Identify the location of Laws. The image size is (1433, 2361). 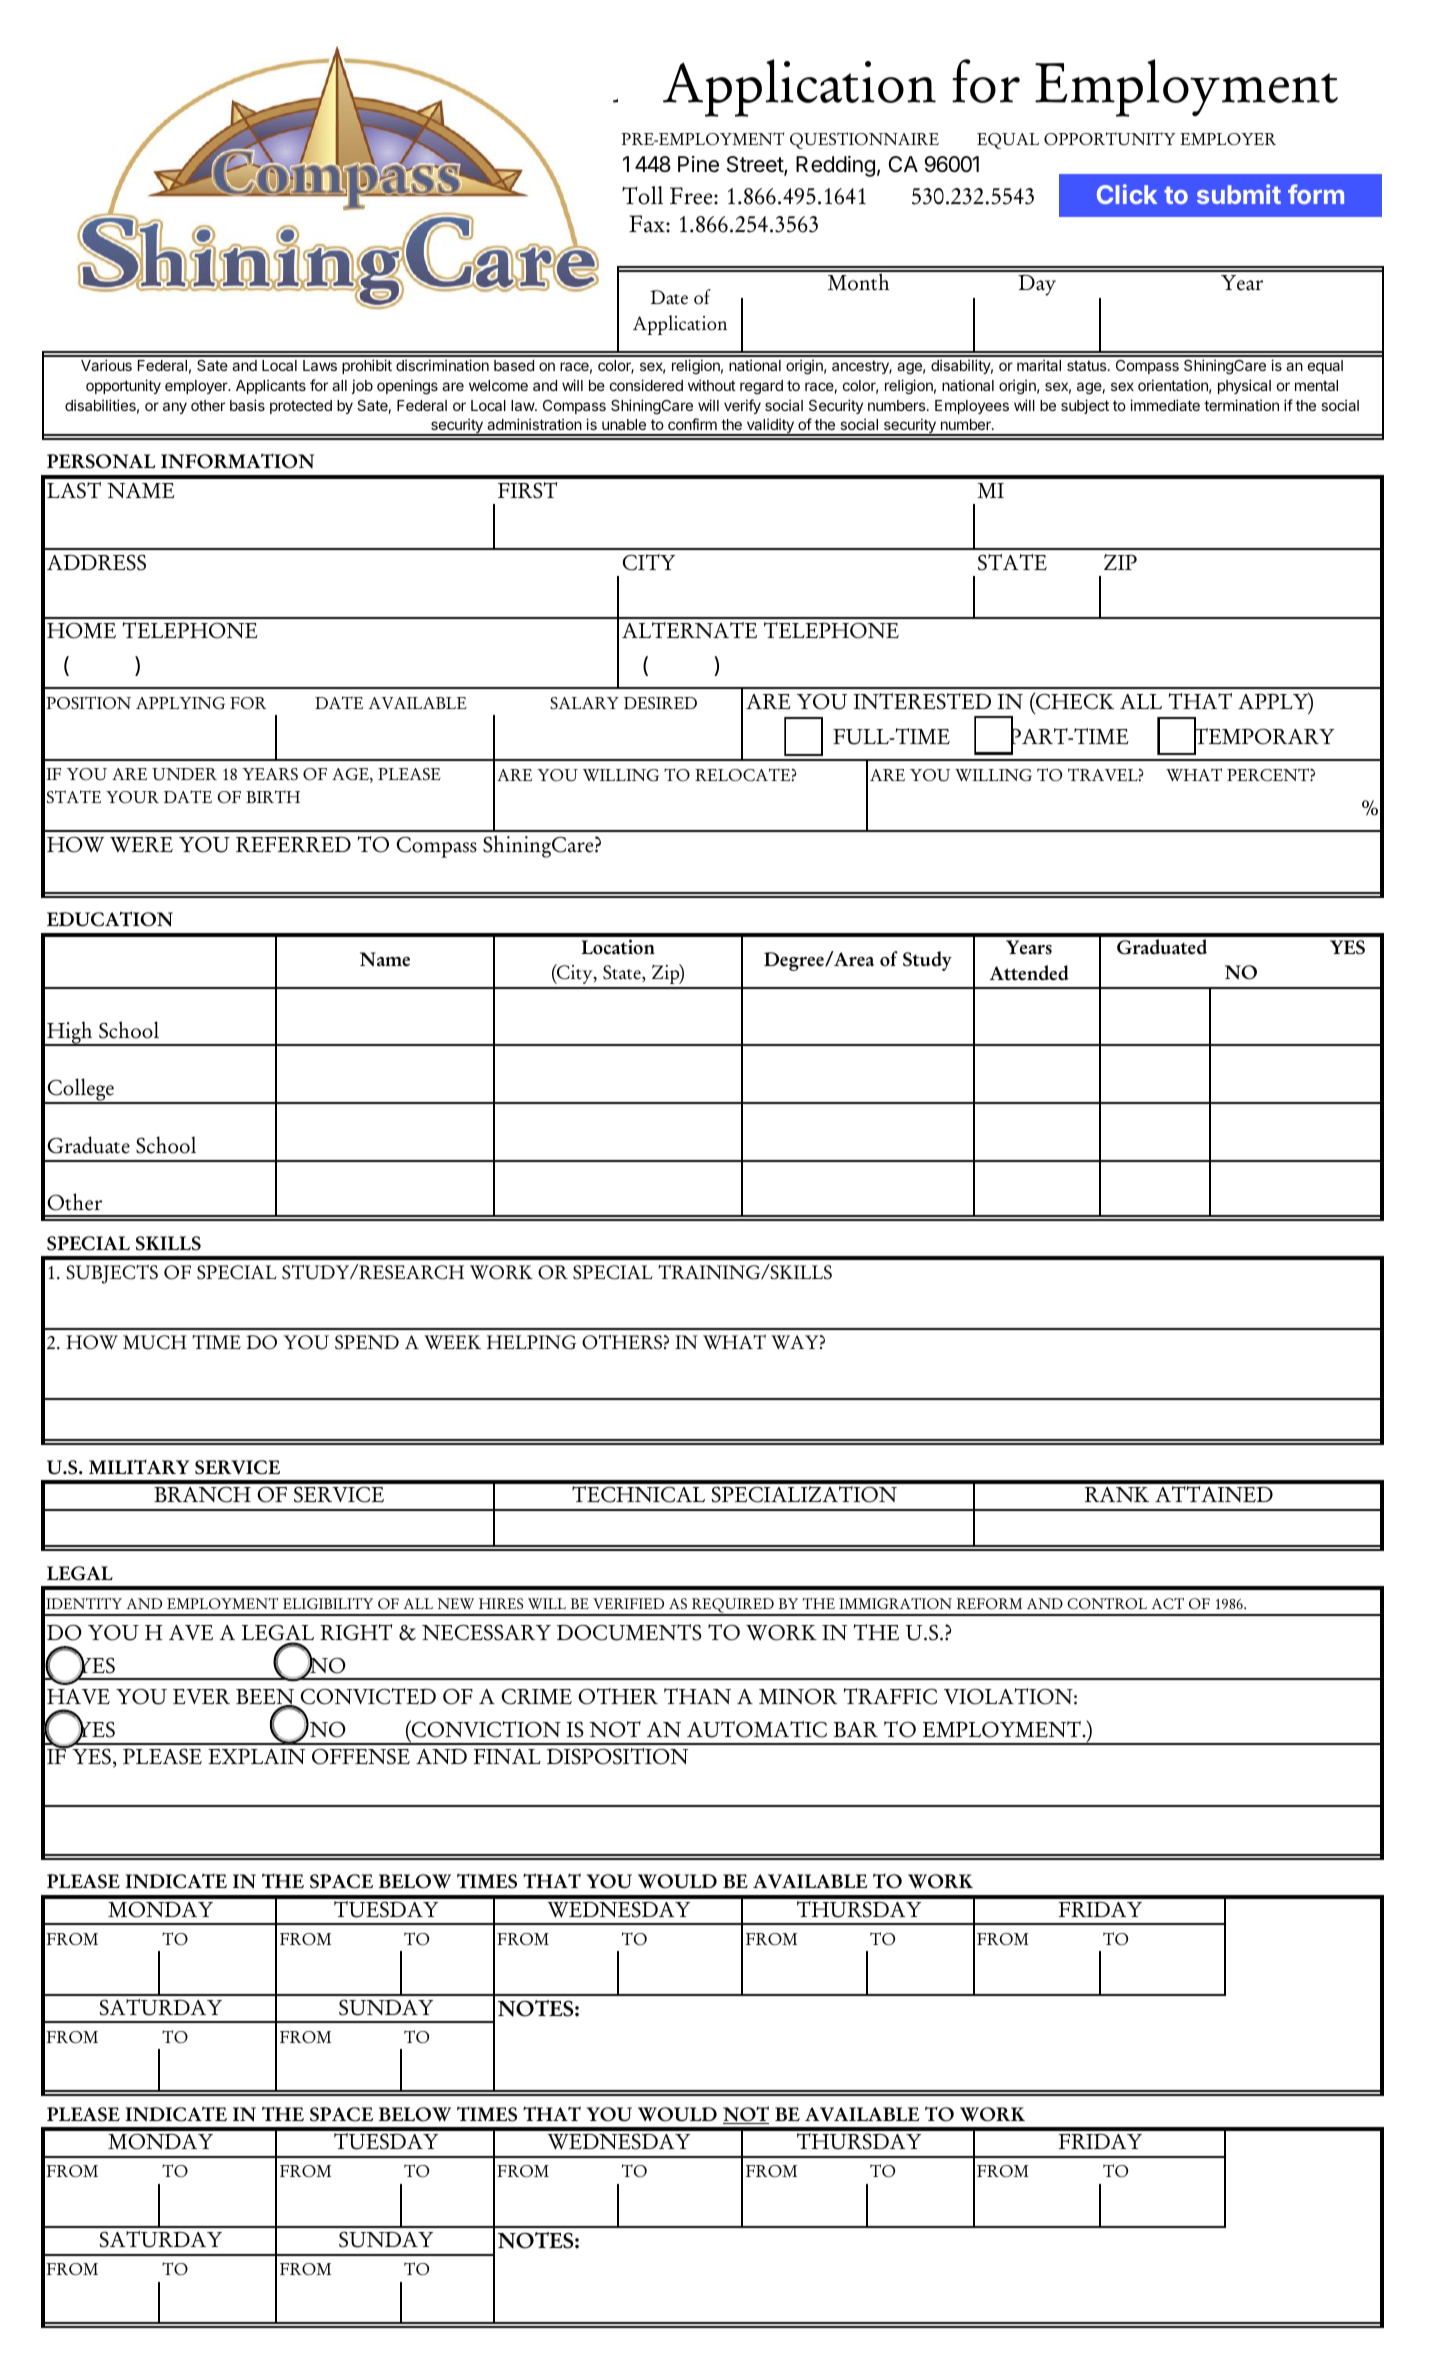
(320, 365).
